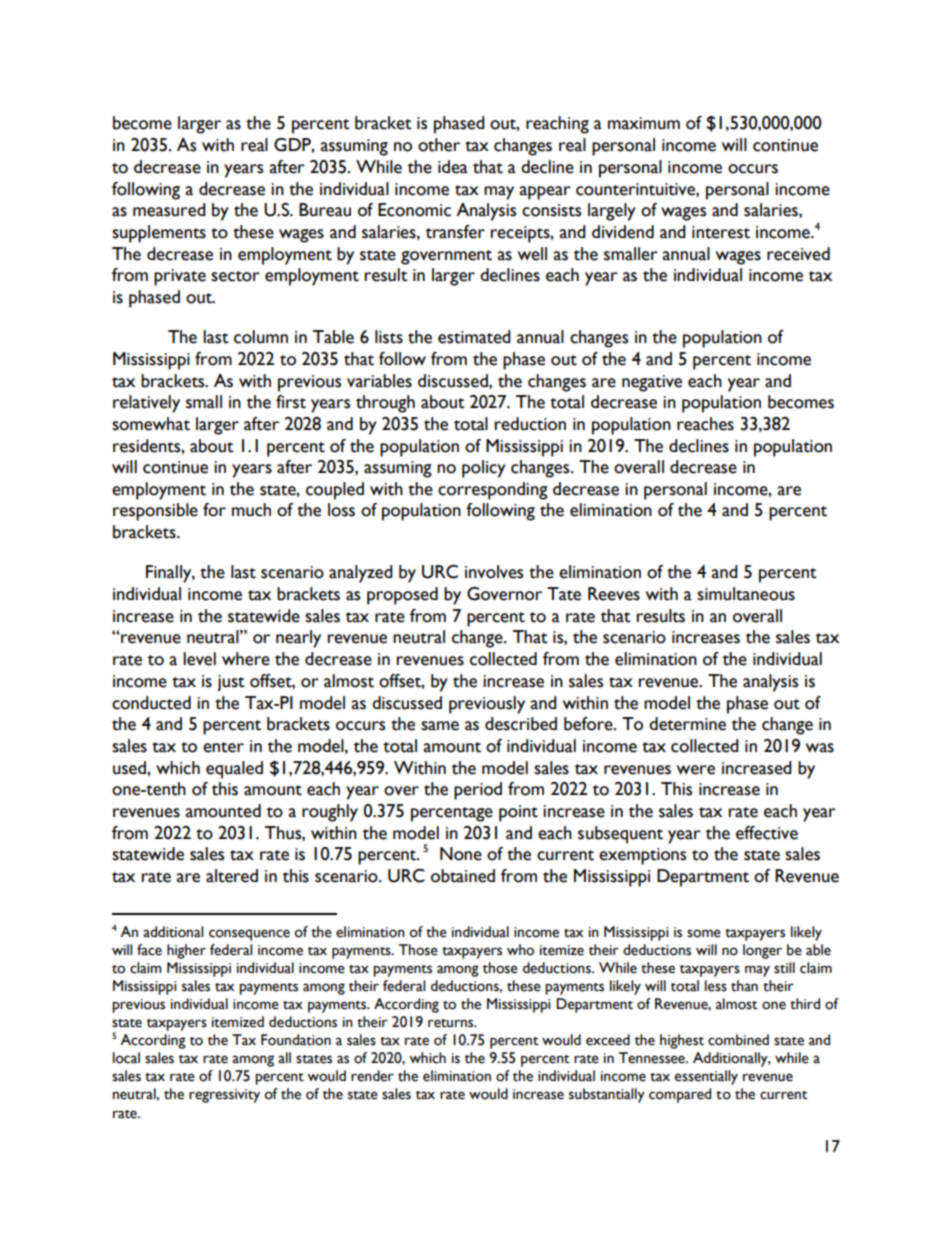  Describe the element at coordinates (746, 594) in the document. I see `simultaneous` at that location.
